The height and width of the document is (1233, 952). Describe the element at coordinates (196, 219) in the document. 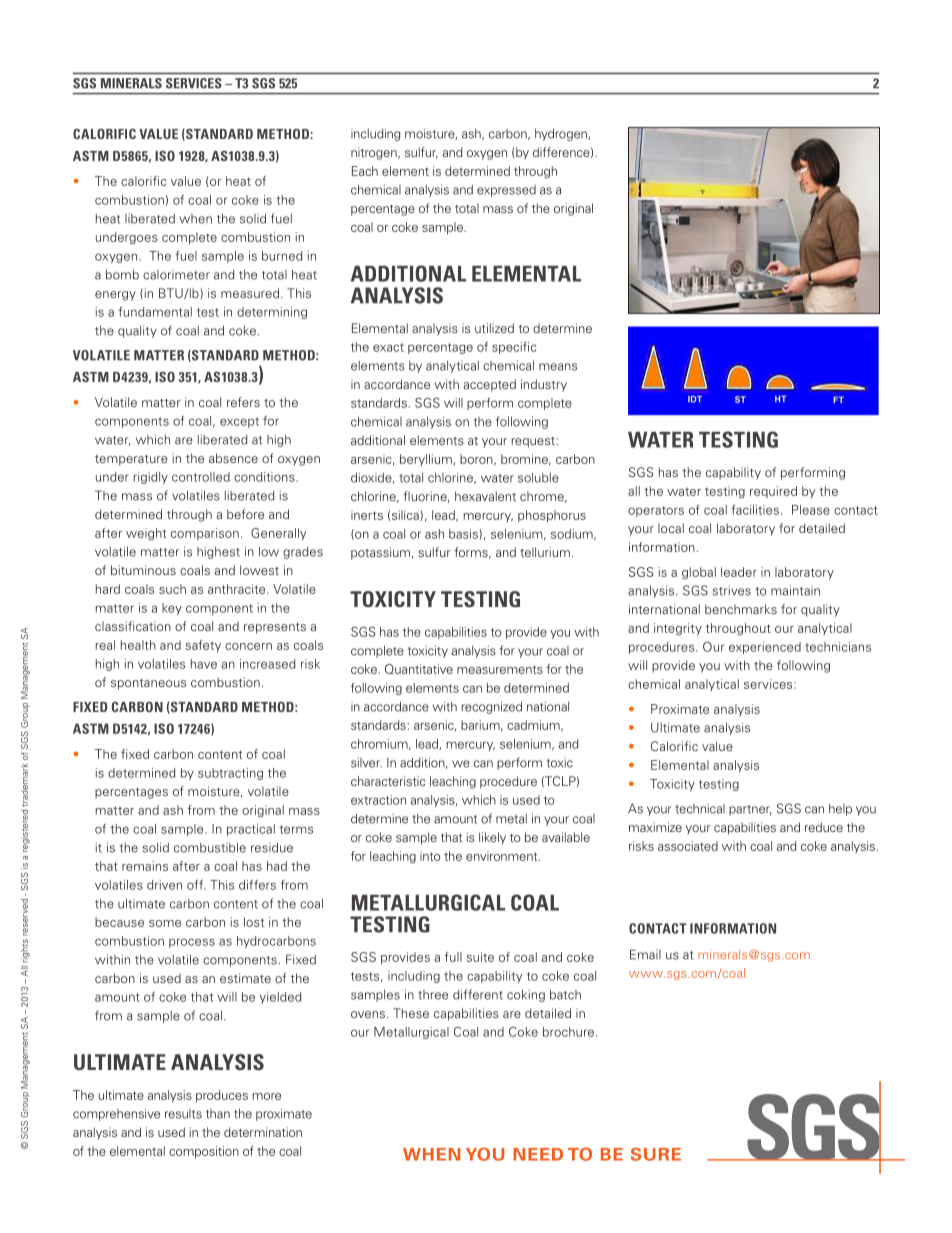

I see `when` at that location.
